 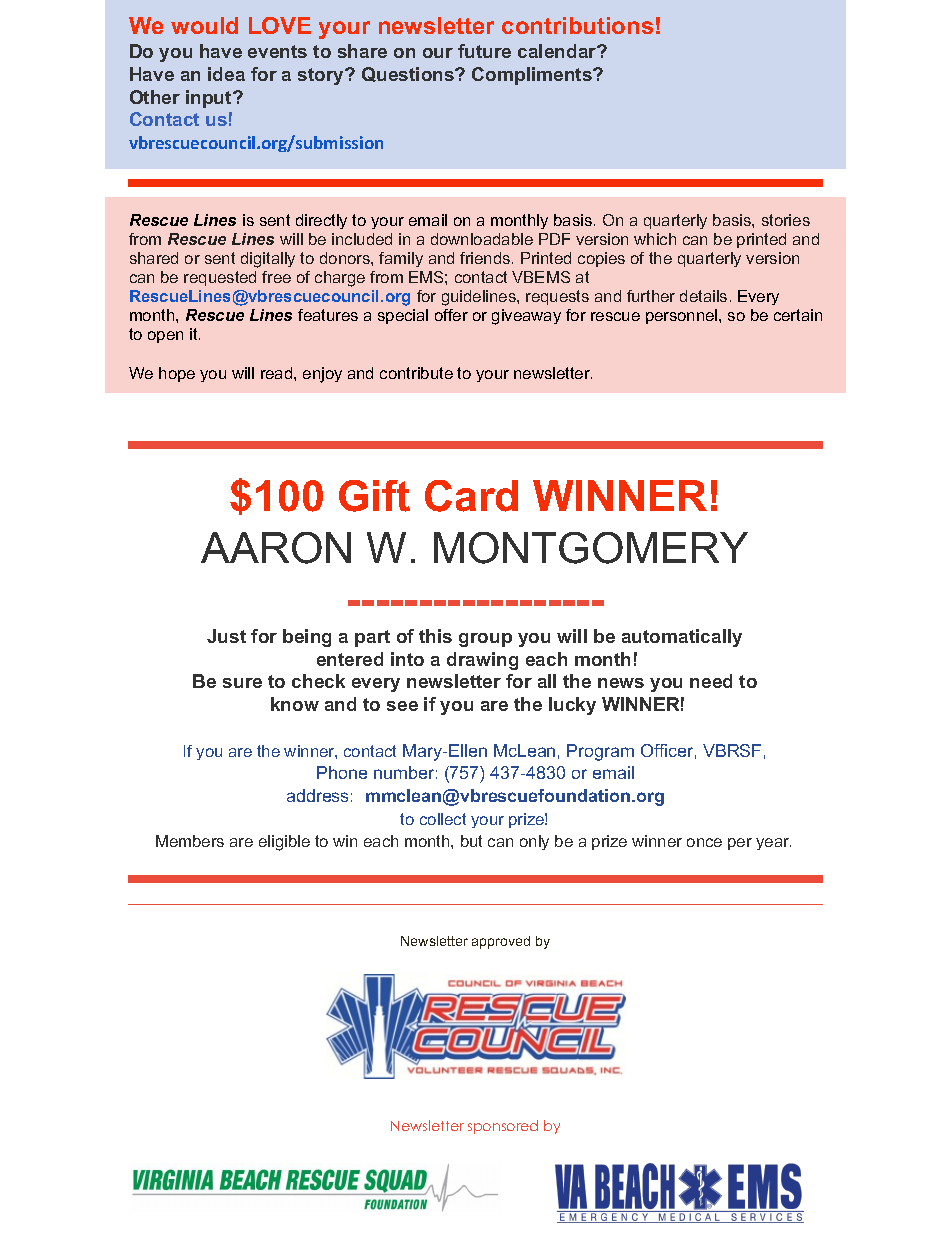 What do you see at coordinates (484, 51) in the image?
I see `future` at bounding box center [484, 51].
